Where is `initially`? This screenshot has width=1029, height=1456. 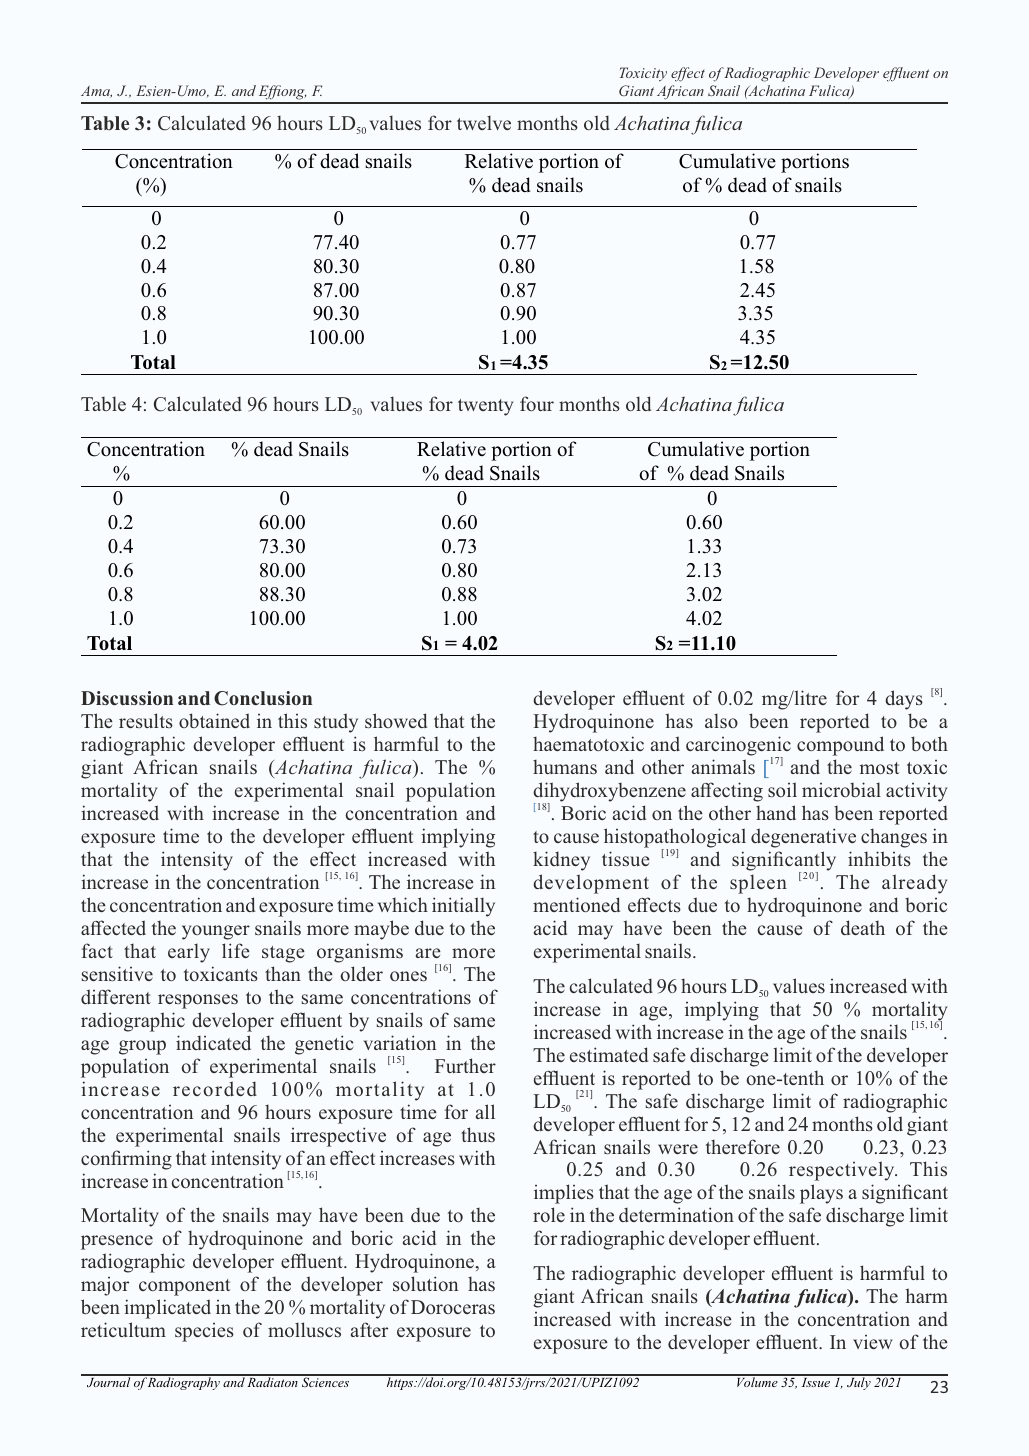
initially is located at coordinates (463, 907).
